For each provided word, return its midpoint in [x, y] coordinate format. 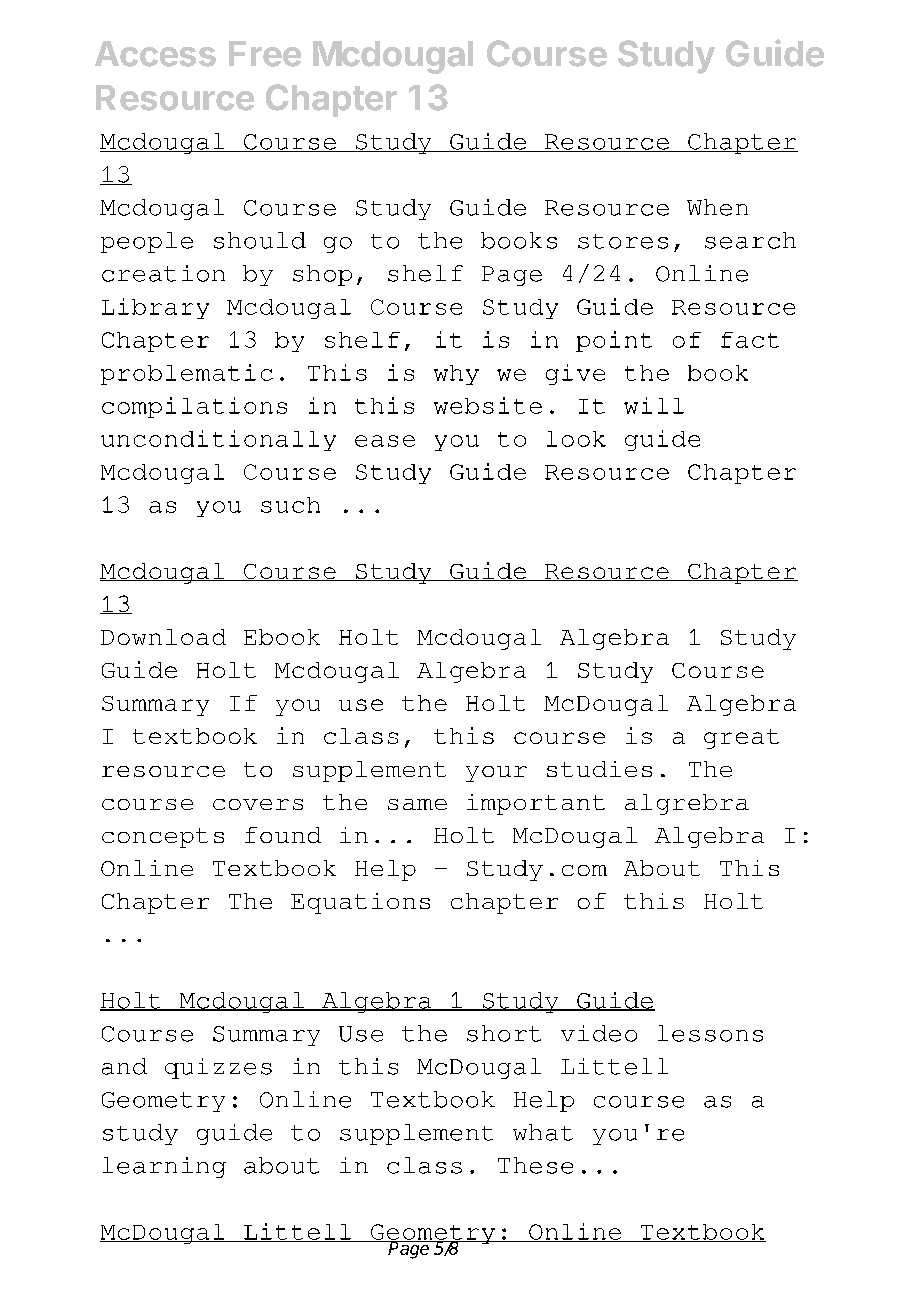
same [417, 804]
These [535, 1165]
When [717, 207]
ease [385, 441]
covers [258, 804]
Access [155, 54]
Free [265, 54]
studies [599, 769]
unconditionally [218, 440]
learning [164, 1167]
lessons [710, 1033]
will [654, 405]
